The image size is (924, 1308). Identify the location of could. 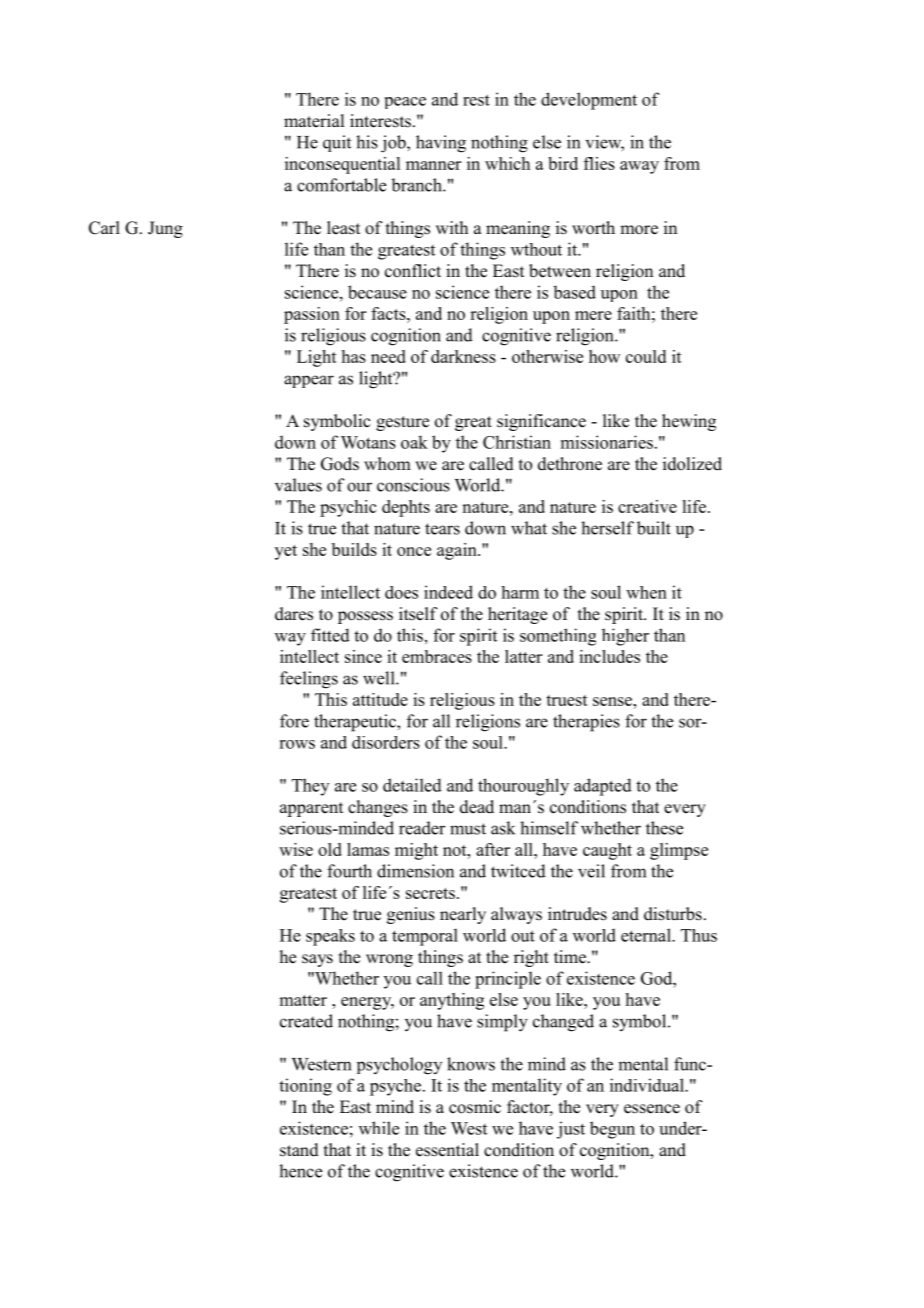
(646, 356).
